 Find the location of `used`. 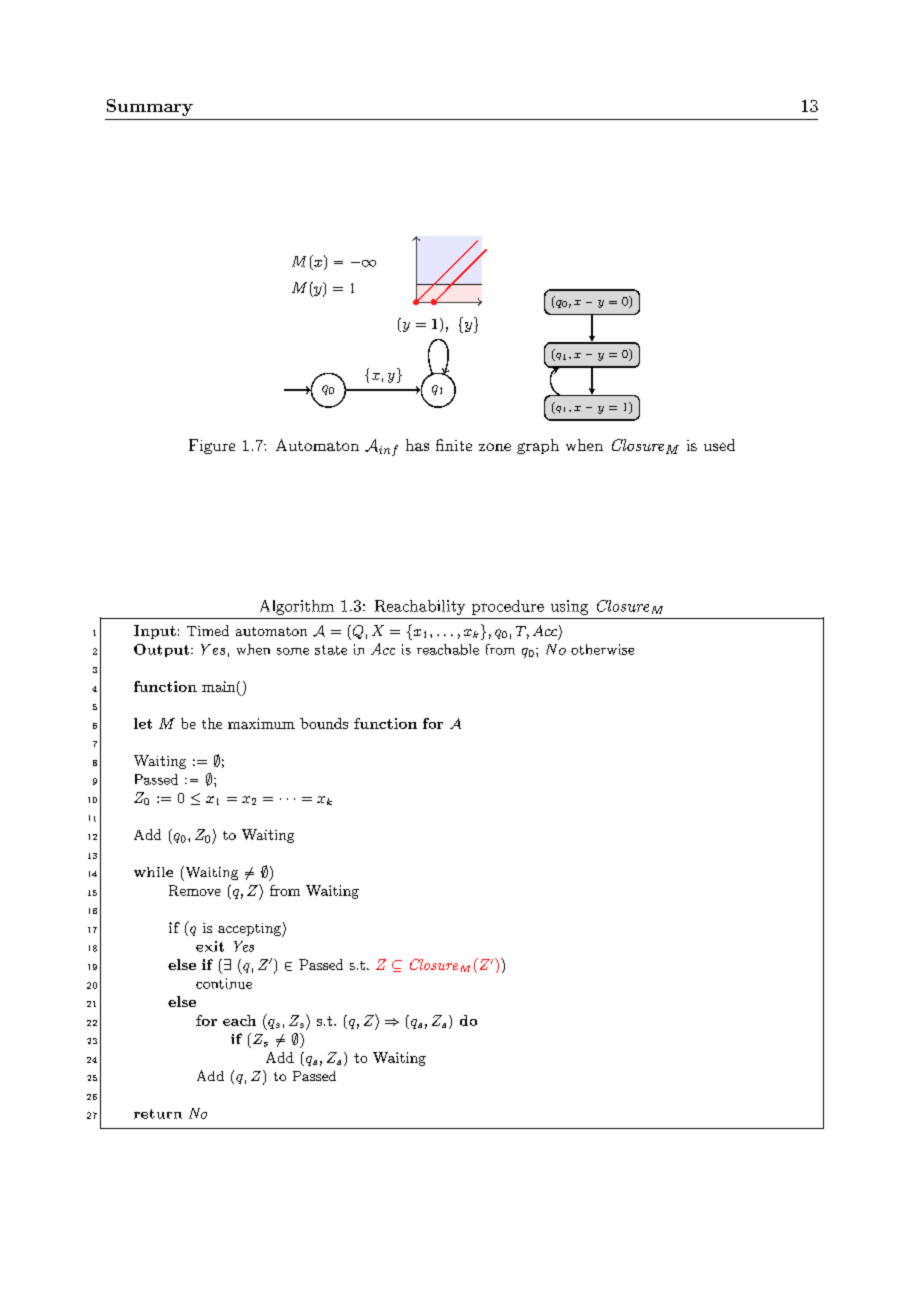

used is located at coordinates (719, 445).
